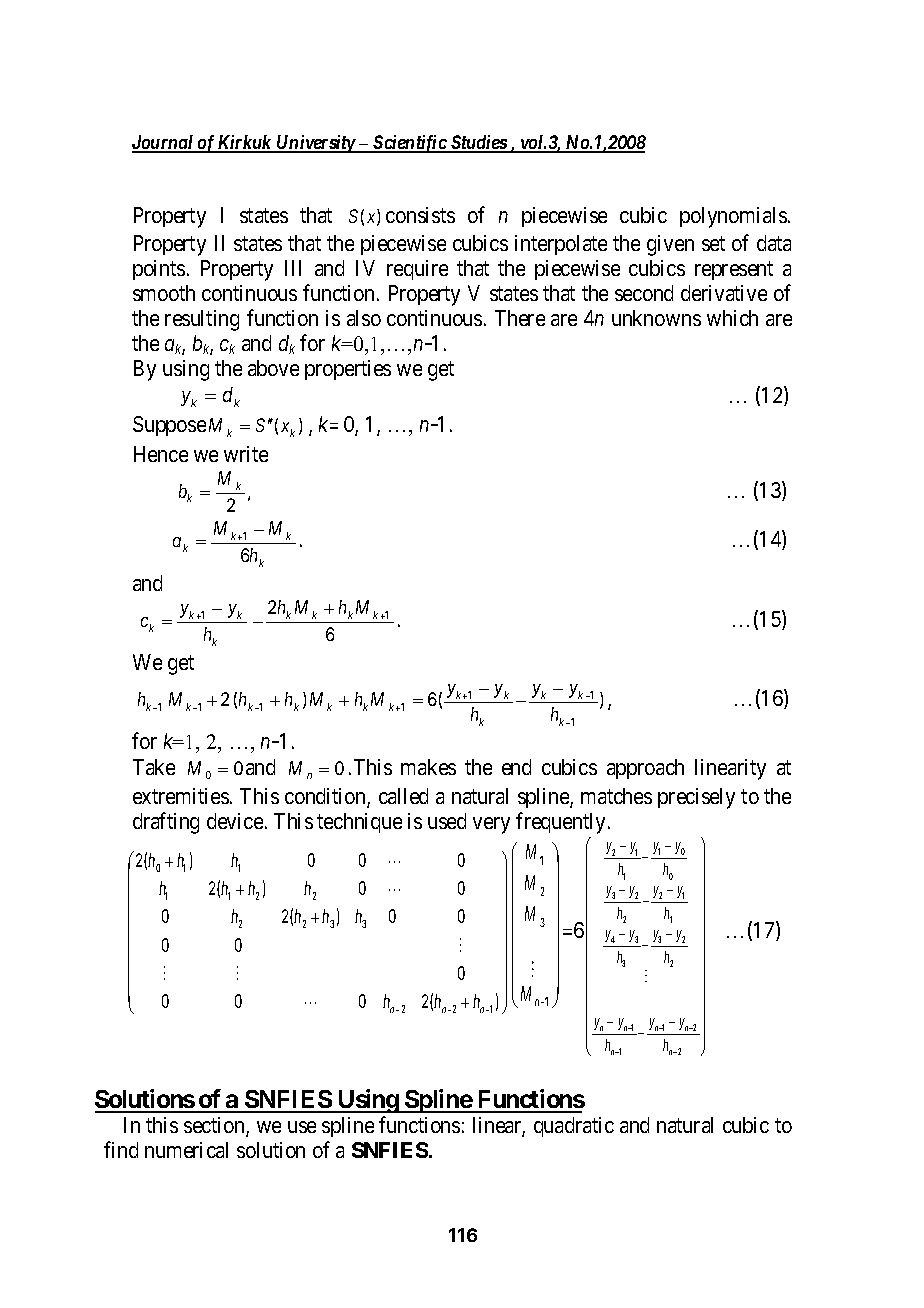 This screenshot has width=924, height=1308. Describe the element at coordinates (733, 217) in the screenshot. I see `polynomials` at that location.
